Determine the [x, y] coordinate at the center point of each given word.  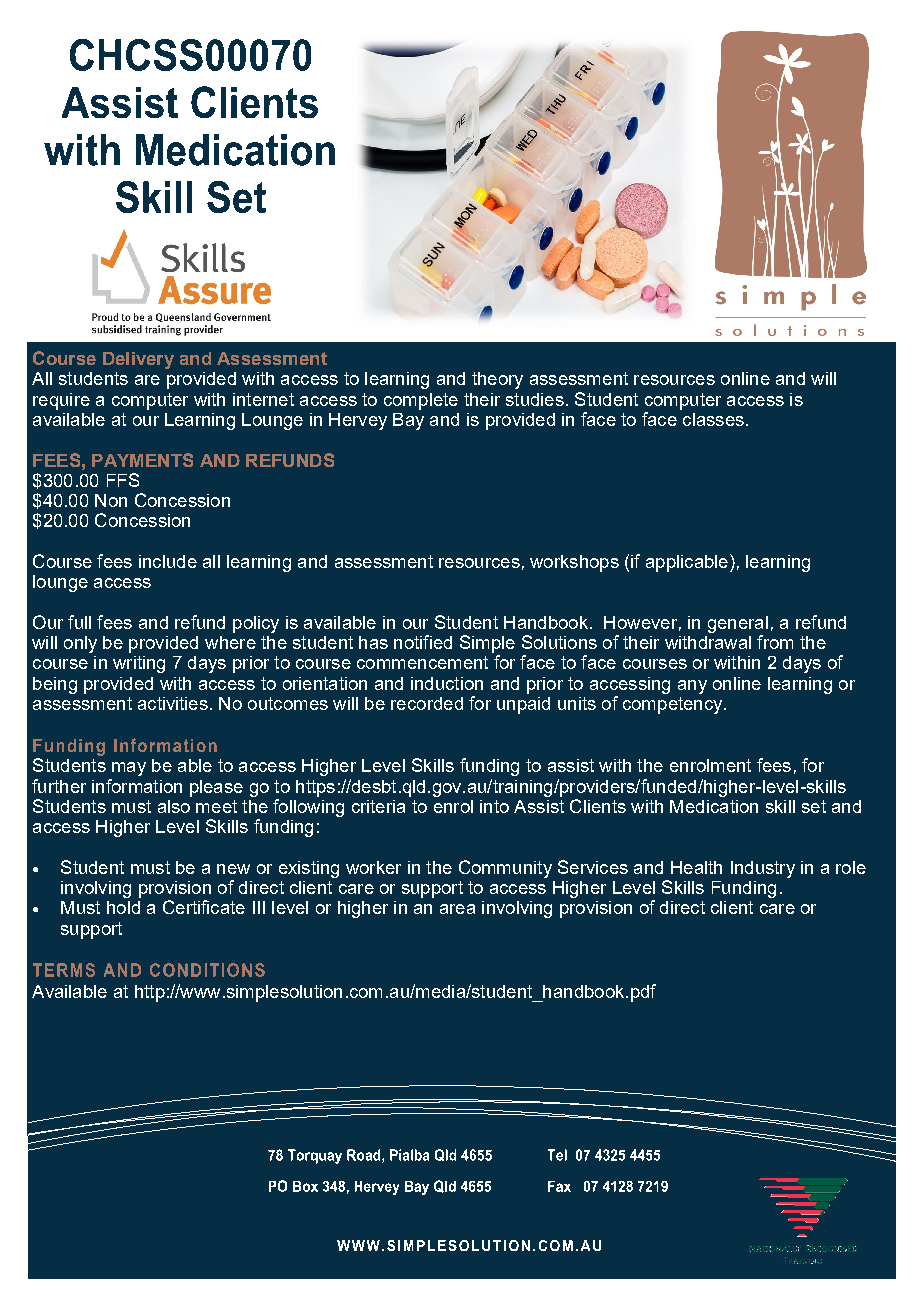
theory [497, 380]
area [457, 909]
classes [713, 419]
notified [423, 642]
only [80, 644]
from [775, 642]
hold [123, 907]
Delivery [138, 360]
